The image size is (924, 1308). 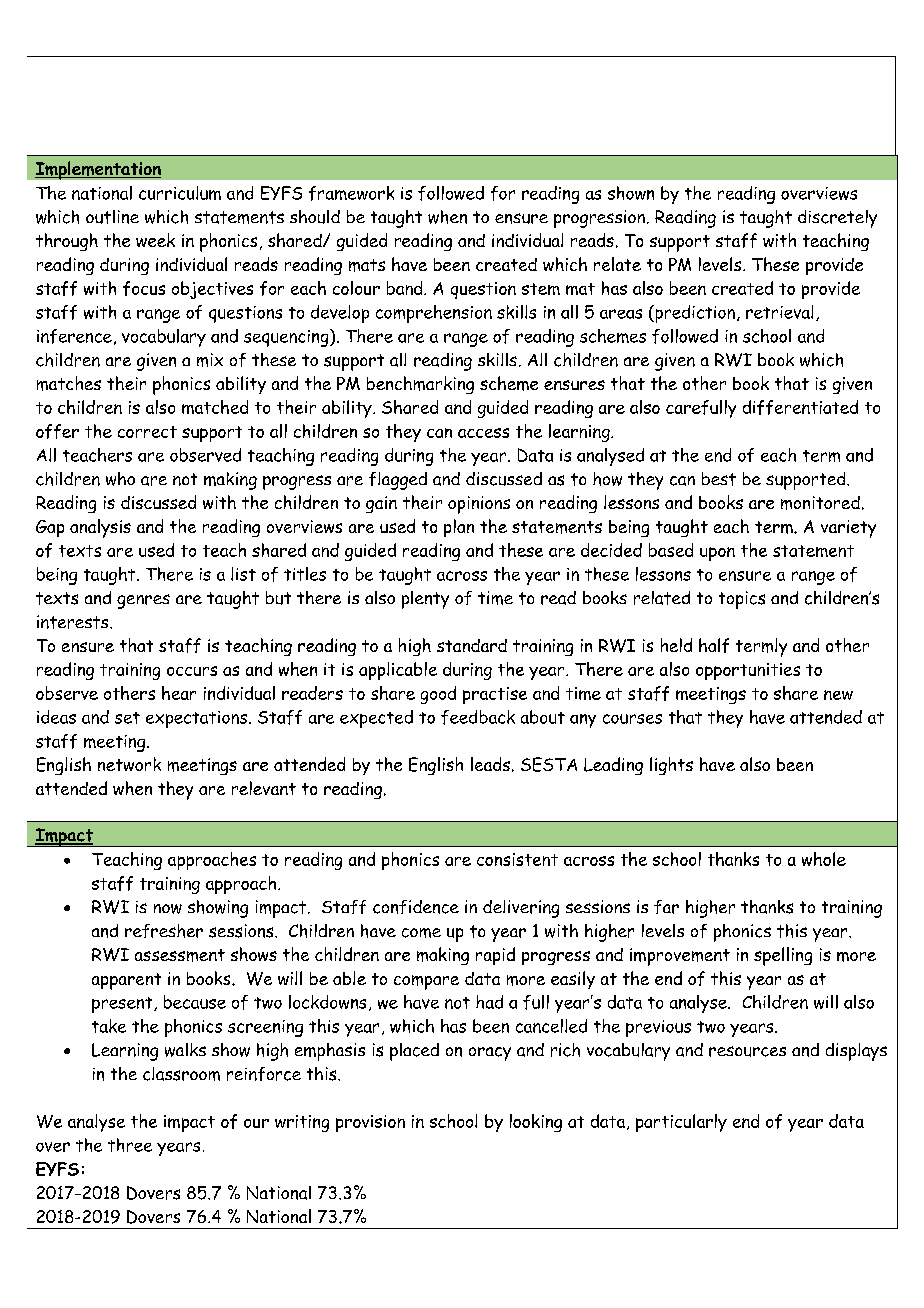 What do you see at coordinates (416, 907) in the screenshot?
I see `confidence` at bounding box center [416, 907].
